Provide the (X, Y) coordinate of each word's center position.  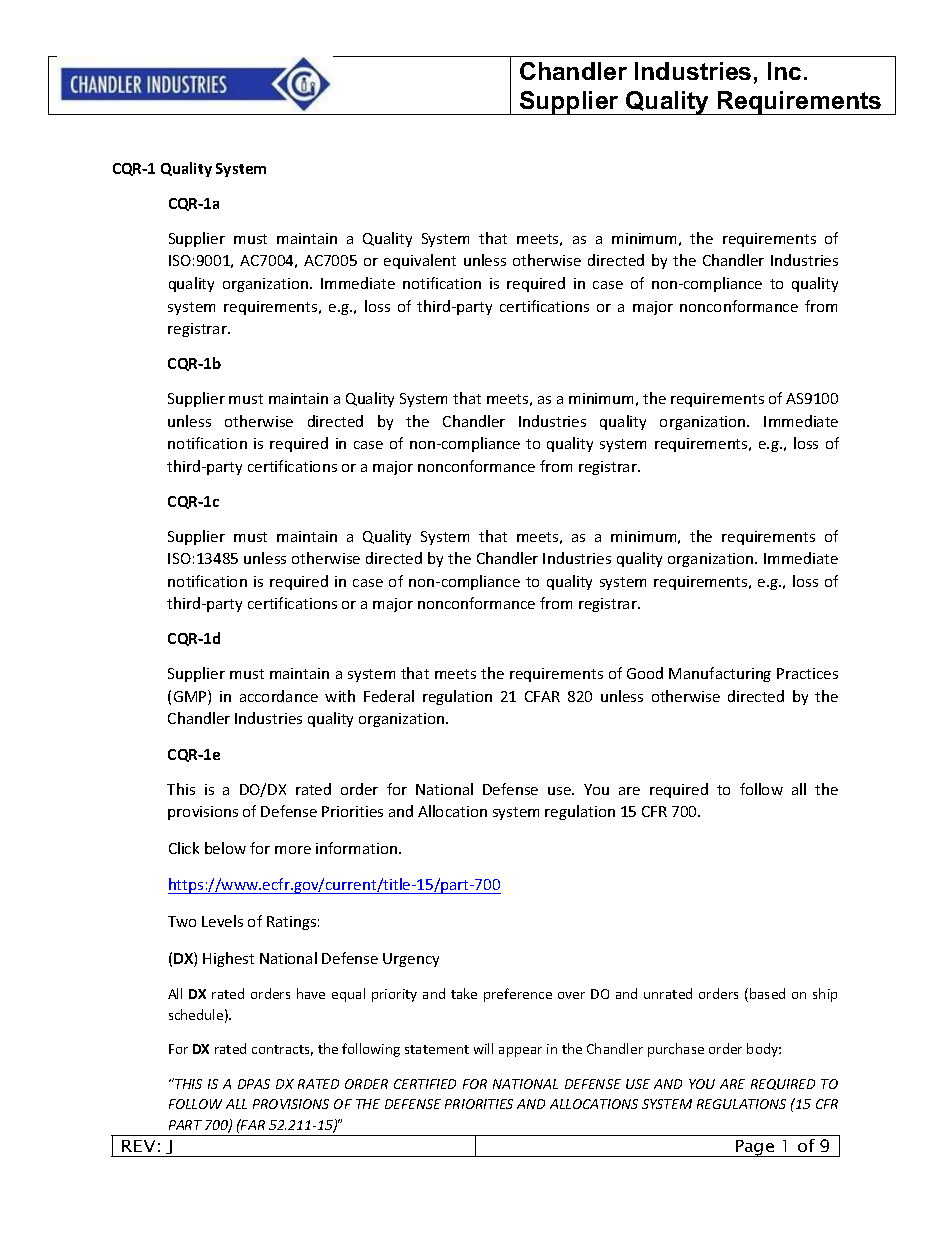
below (225, 848)
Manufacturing (720, 674)
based (767, 993)
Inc (784, 71)
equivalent (420, 261)
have (311, 993)
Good (645, 673)
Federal (389, 696)
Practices (807, 673)
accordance (279, 696)
